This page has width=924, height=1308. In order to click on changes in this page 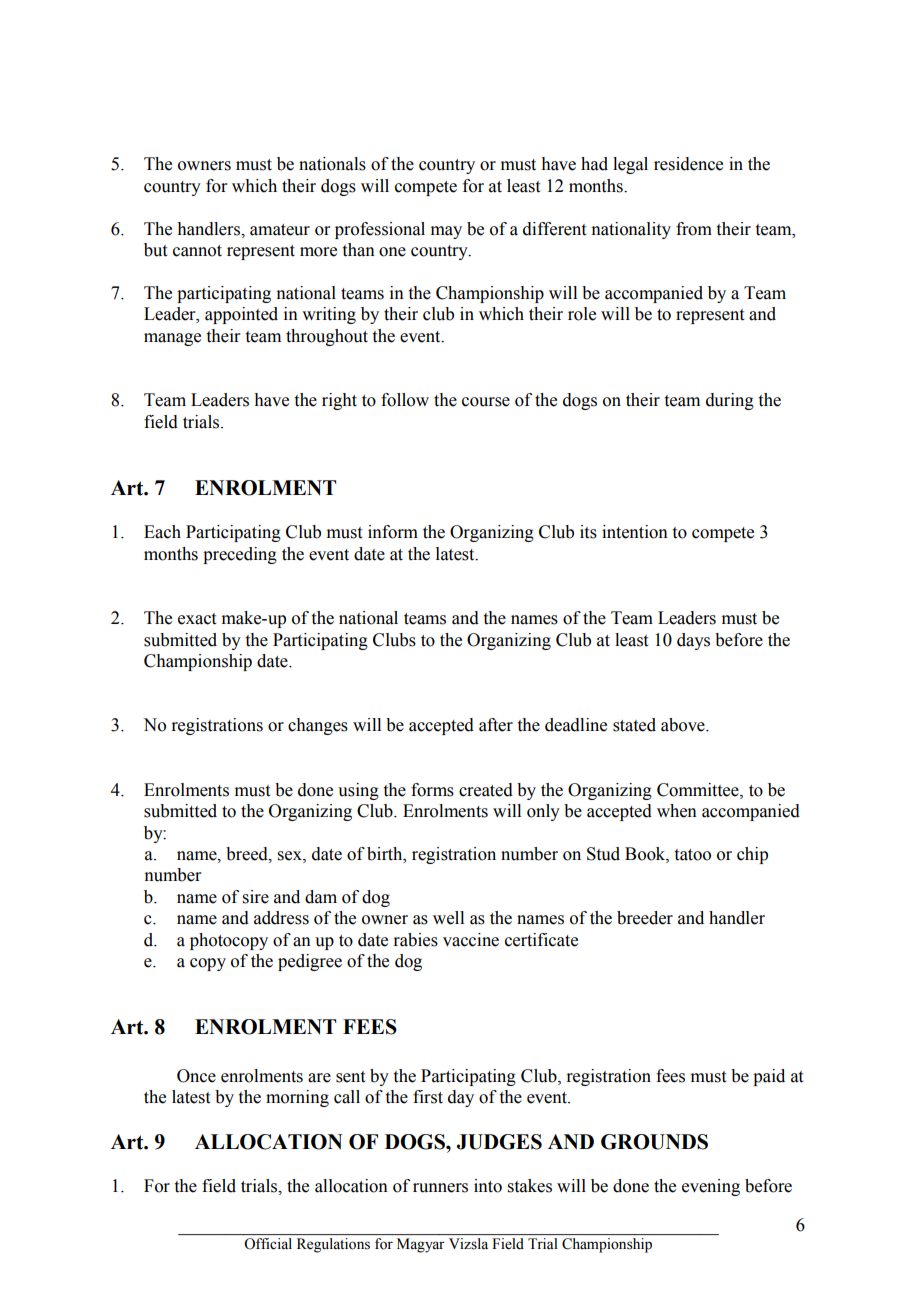, I will do `click(318, 726)`.
